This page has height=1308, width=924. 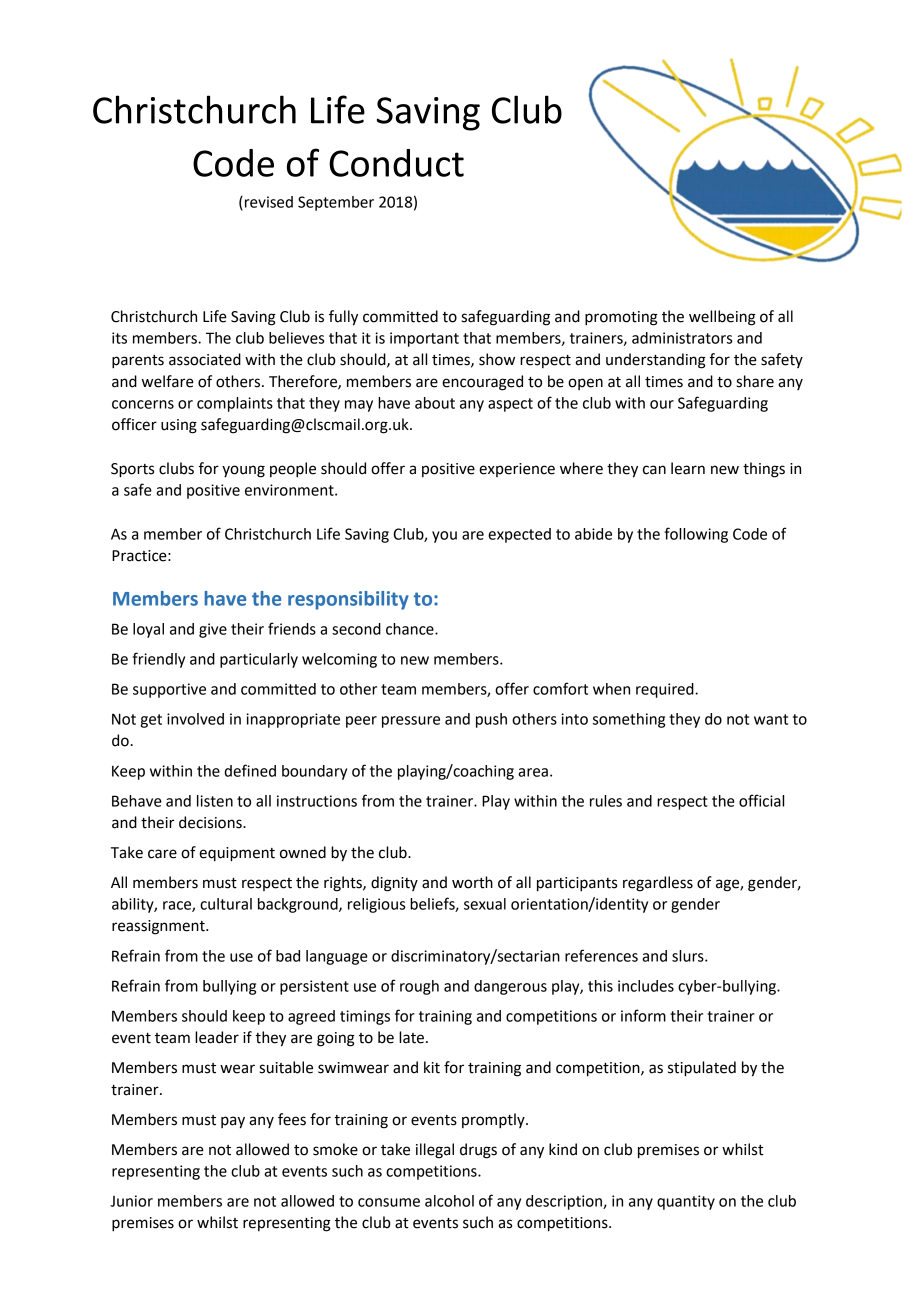 I want to click on Conduct, so click(x=396, y=163).
